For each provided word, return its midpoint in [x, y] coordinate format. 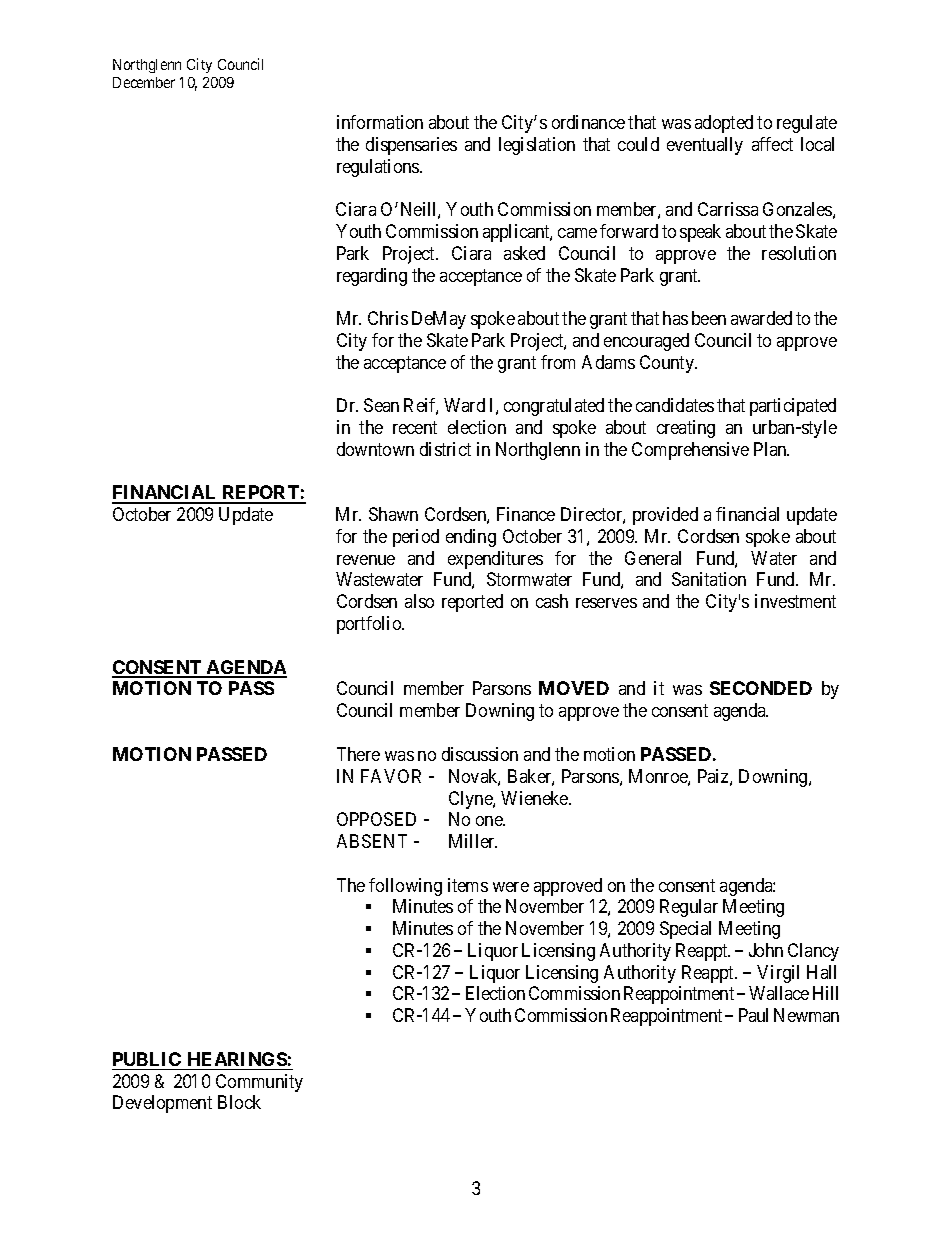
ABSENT [372, 841]
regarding [372, 277]
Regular [689, 908]
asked [524, 253]
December [144, 82]
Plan [771, 449]
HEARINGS [237, 1059]
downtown [375, 449]
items [468, 885]
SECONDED [761, 688]
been [709, 318]
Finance [526, 514]
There [358, 754]
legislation [537, 146]
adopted [724, 124]
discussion [480, 754]
